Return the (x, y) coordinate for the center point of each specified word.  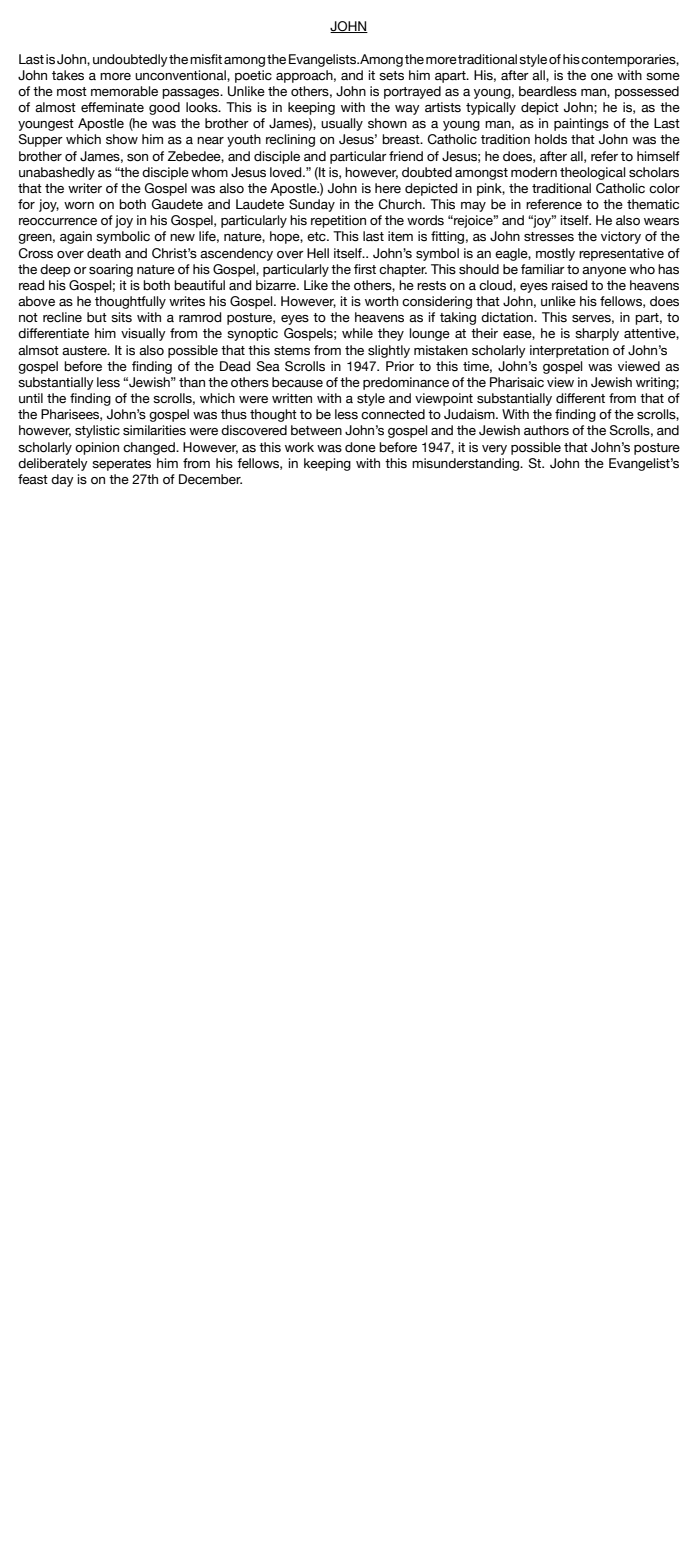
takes (68, 75)
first (365, 269)
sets (391, 75)
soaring (111, 270)
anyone (604, 272)
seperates (121, 465)
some (663, 76)
